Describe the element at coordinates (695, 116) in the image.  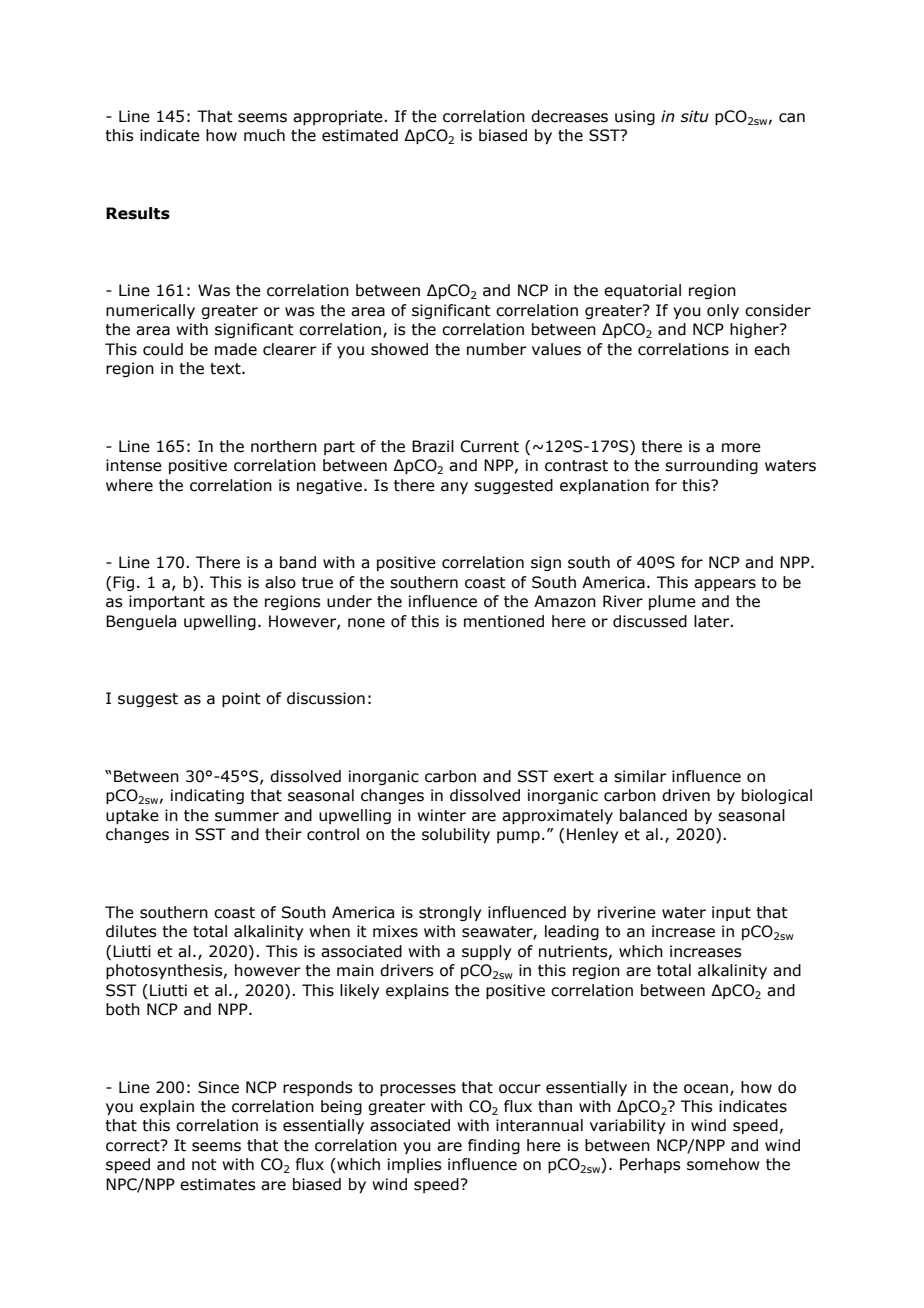
I see `situ` at that location.
